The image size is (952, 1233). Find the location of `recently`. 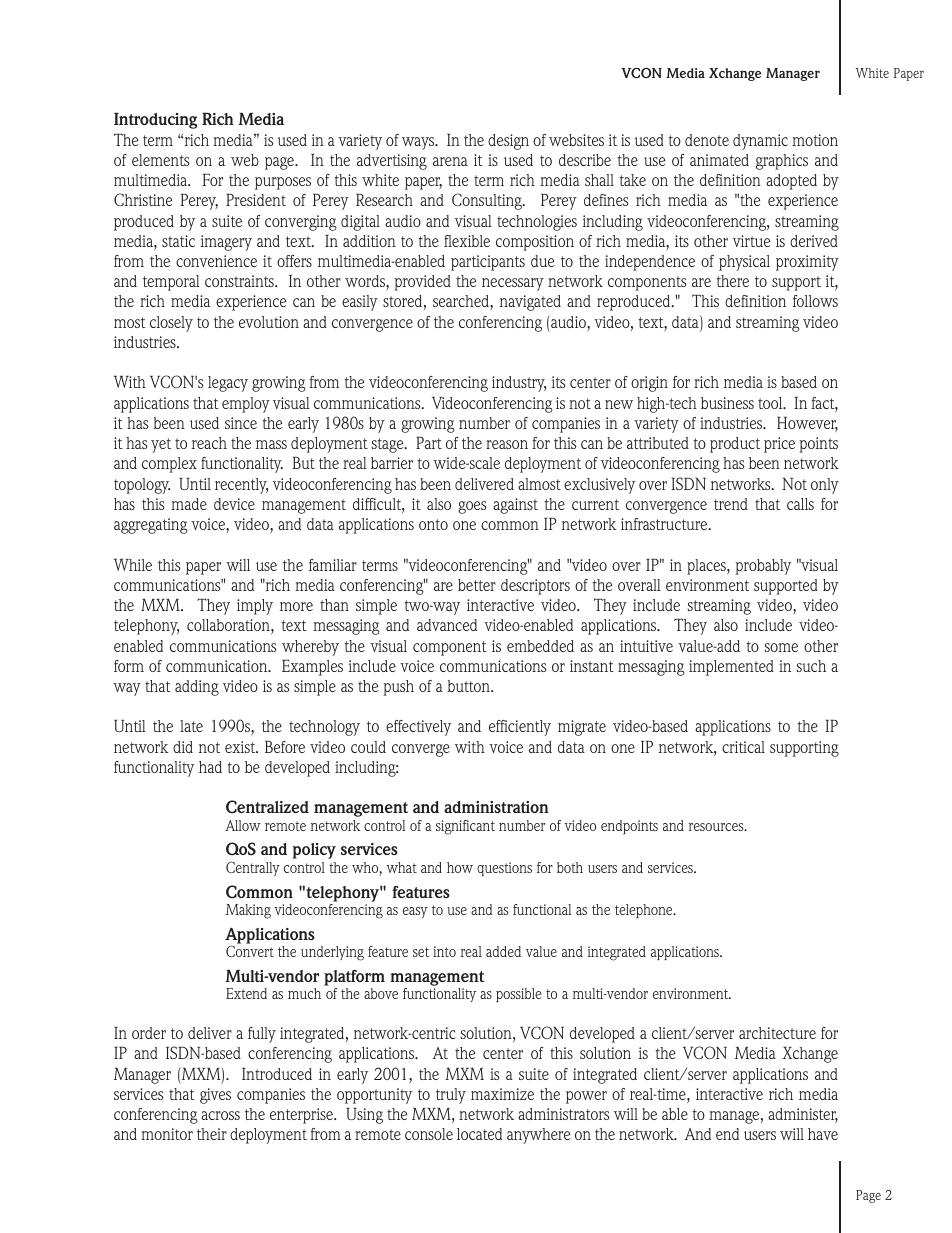

recently is located at coordinates (241, 486).
